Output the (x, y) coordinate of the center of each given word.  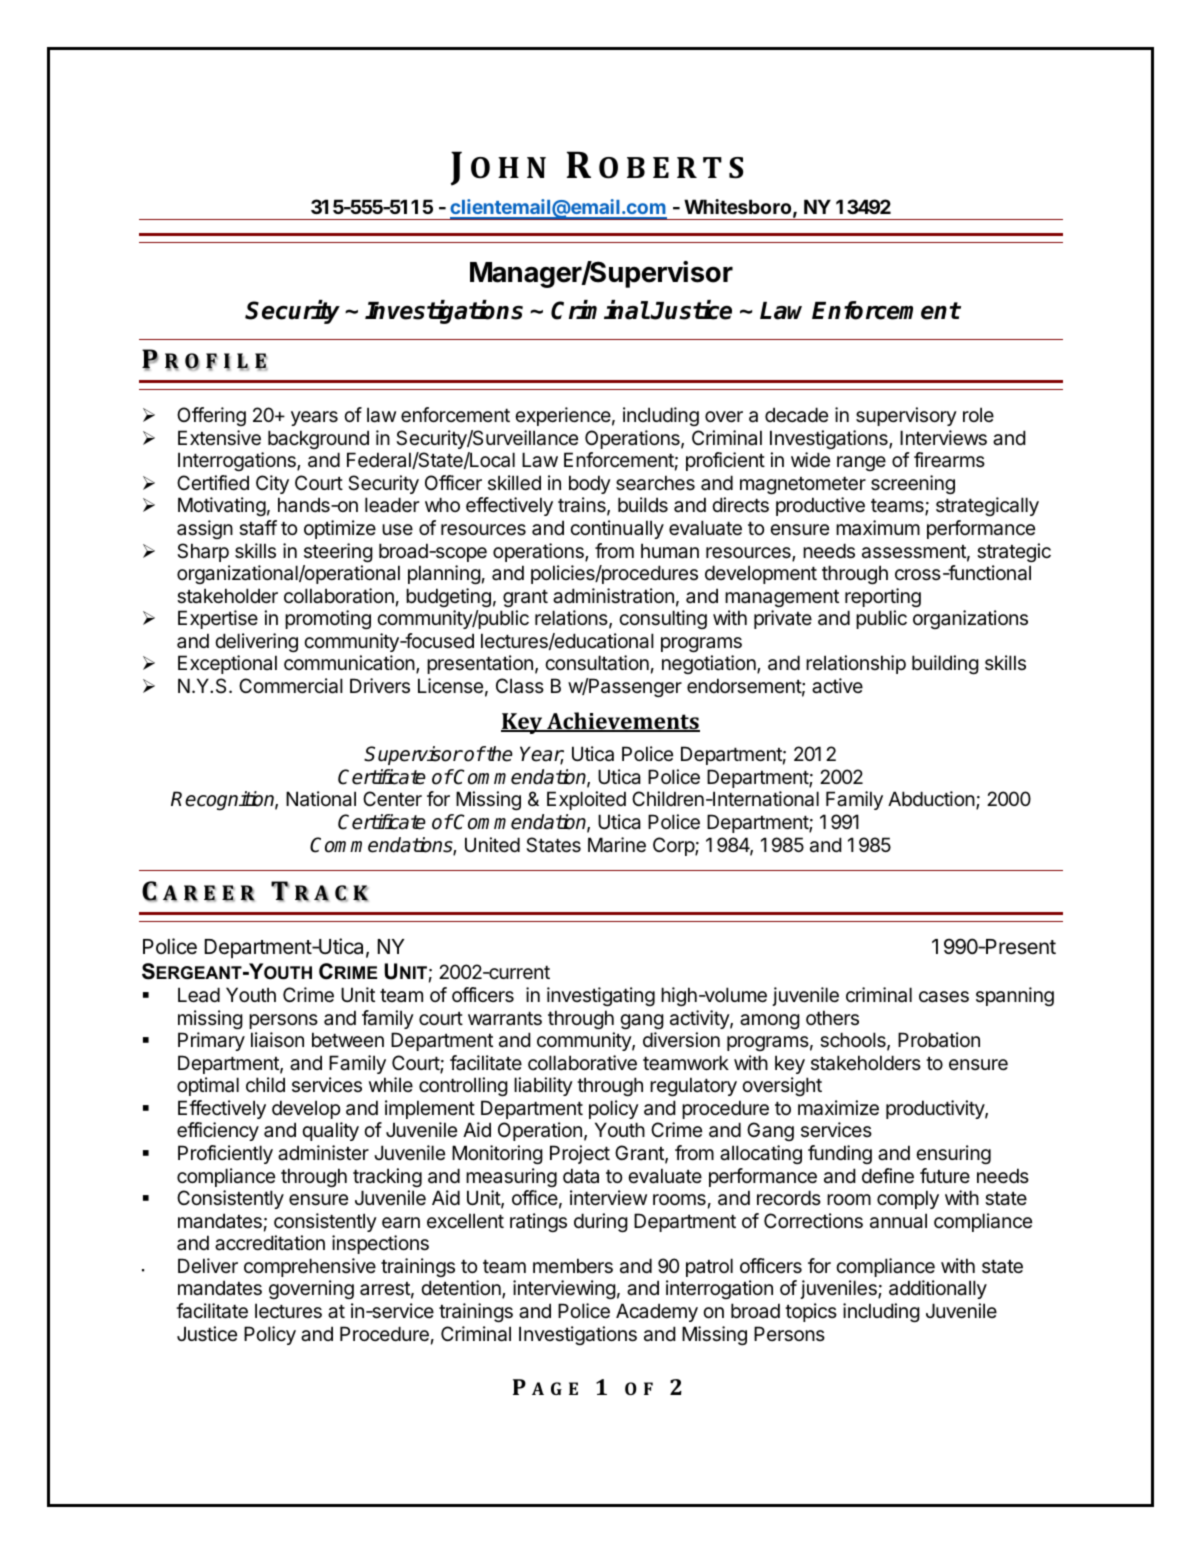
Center (392, 799)
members (573, 1266)
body (590, 484)
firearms (949, 460)
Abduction (932, 800)
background (318, 439)
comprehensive (310, 1267)
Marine (617, 845)
